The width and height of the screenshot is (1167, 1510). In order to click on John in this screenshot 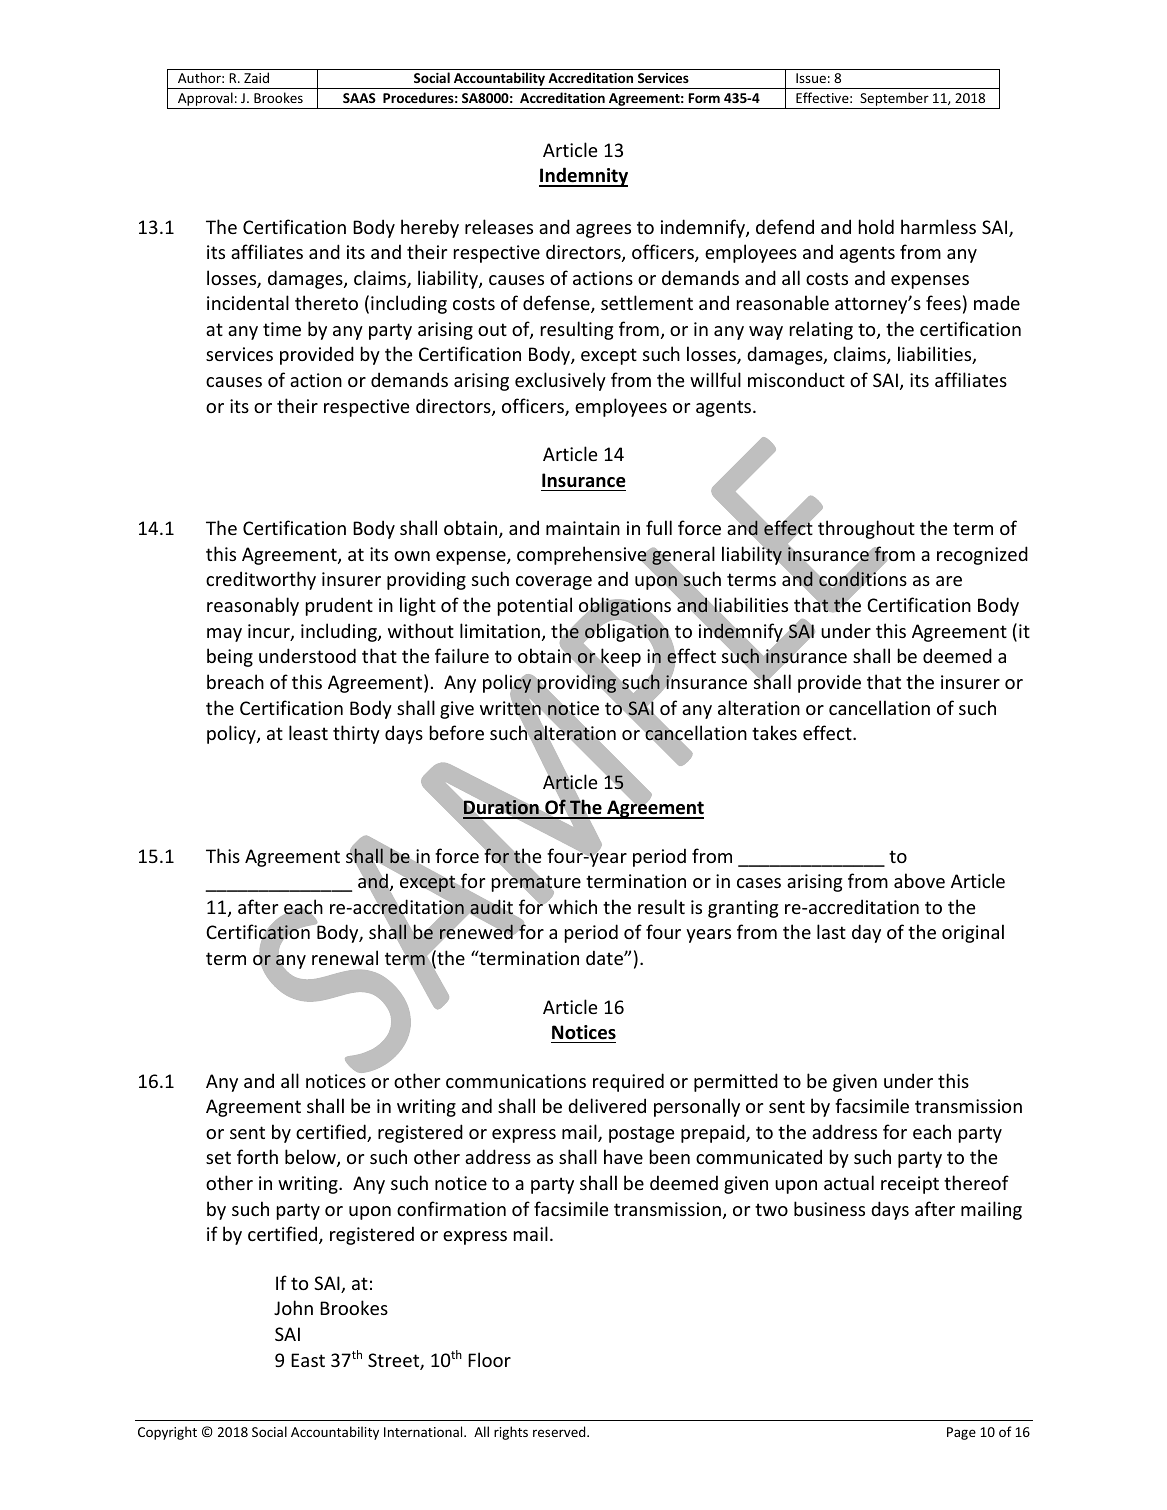, I will do `click(293, 1307)`.
